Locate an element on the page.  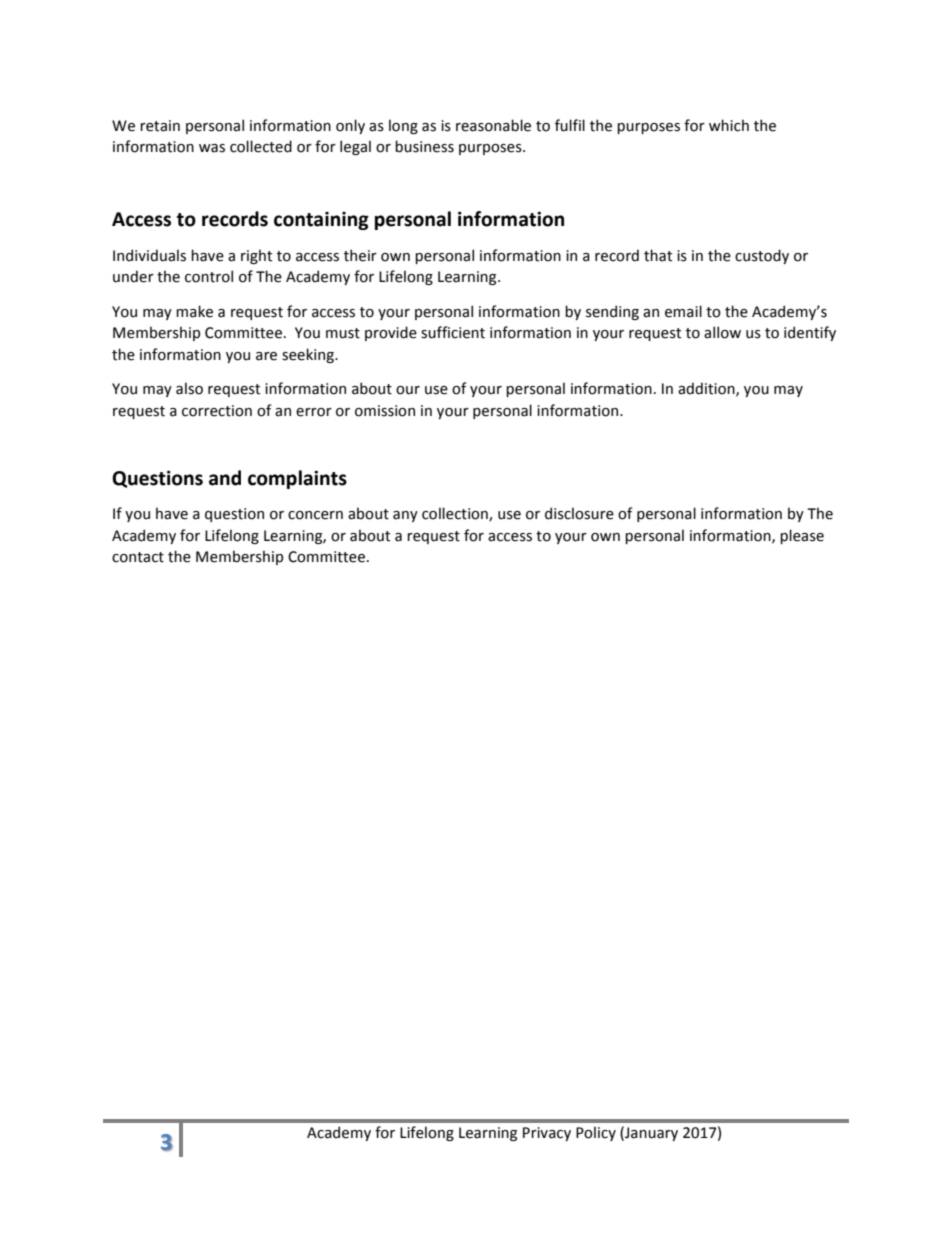
which is located at coordinates (729, 125).
